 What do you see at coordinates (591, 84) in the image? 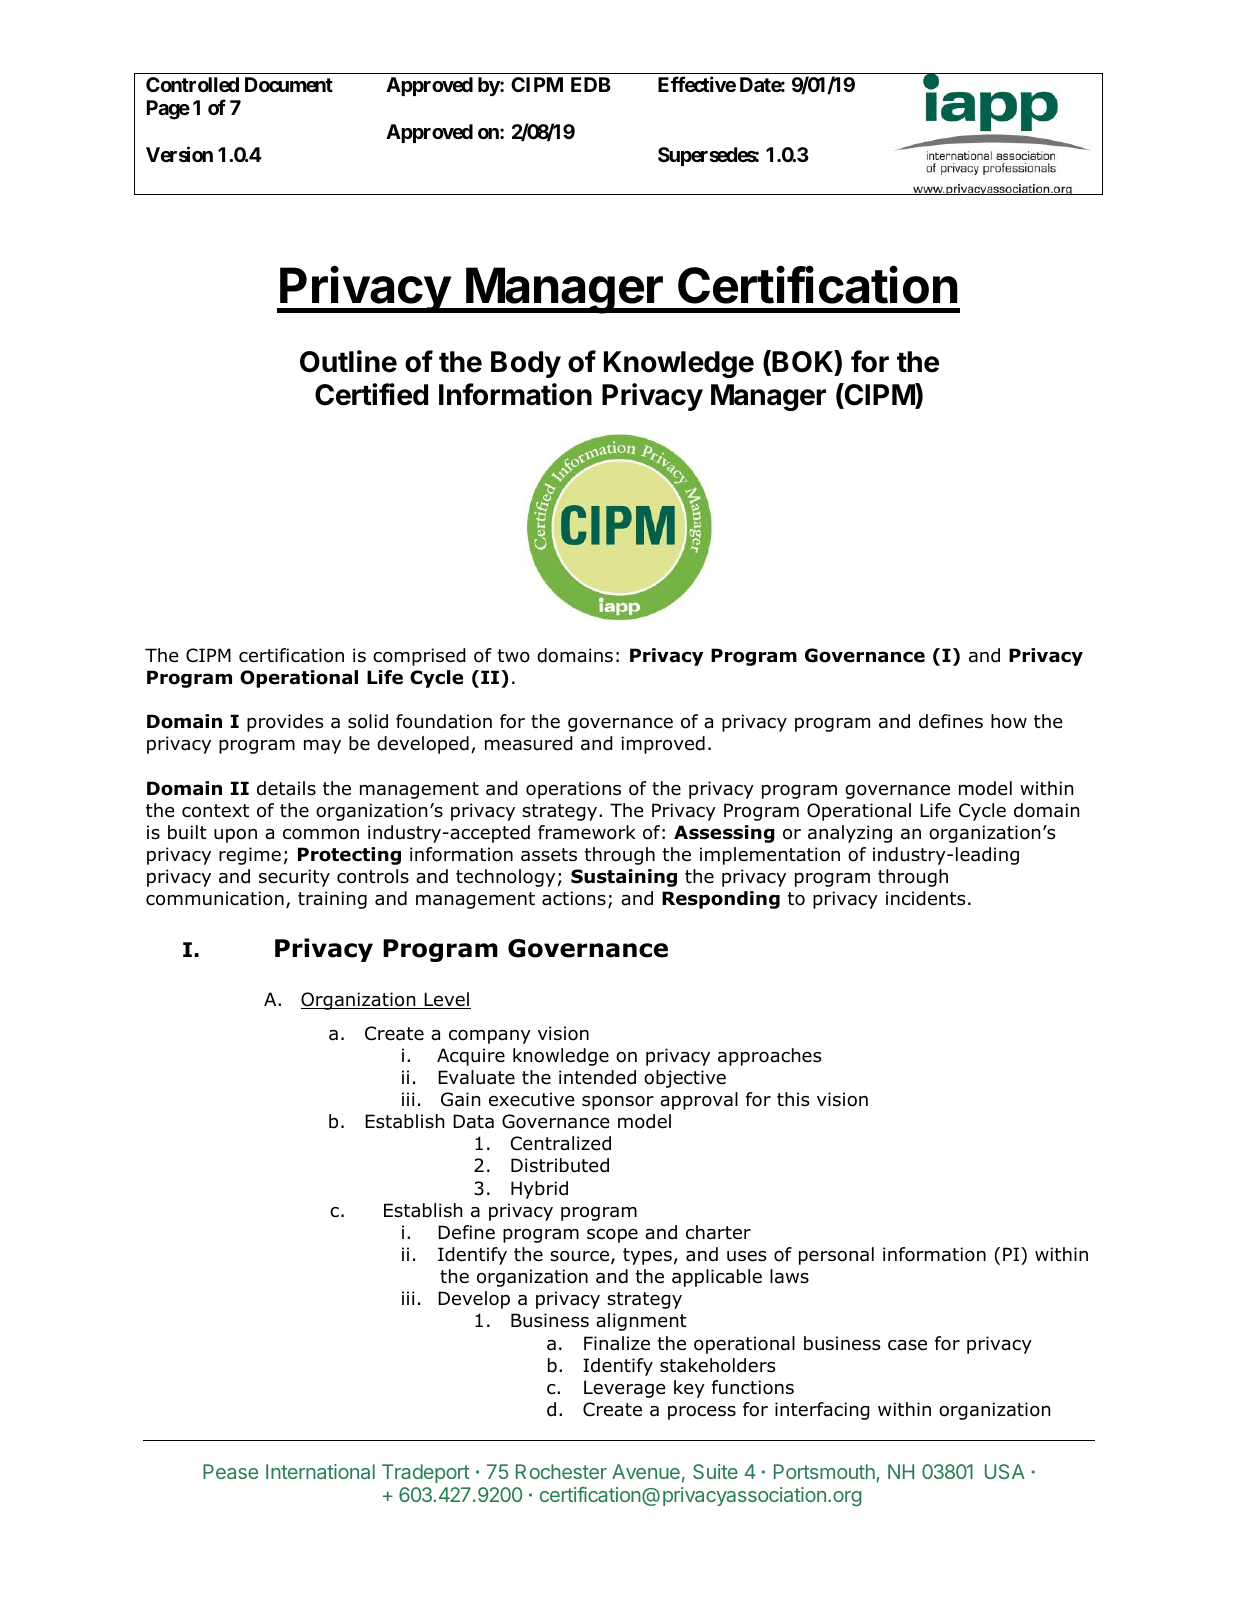
I see `EDB` at bounding box center [591, 84].
